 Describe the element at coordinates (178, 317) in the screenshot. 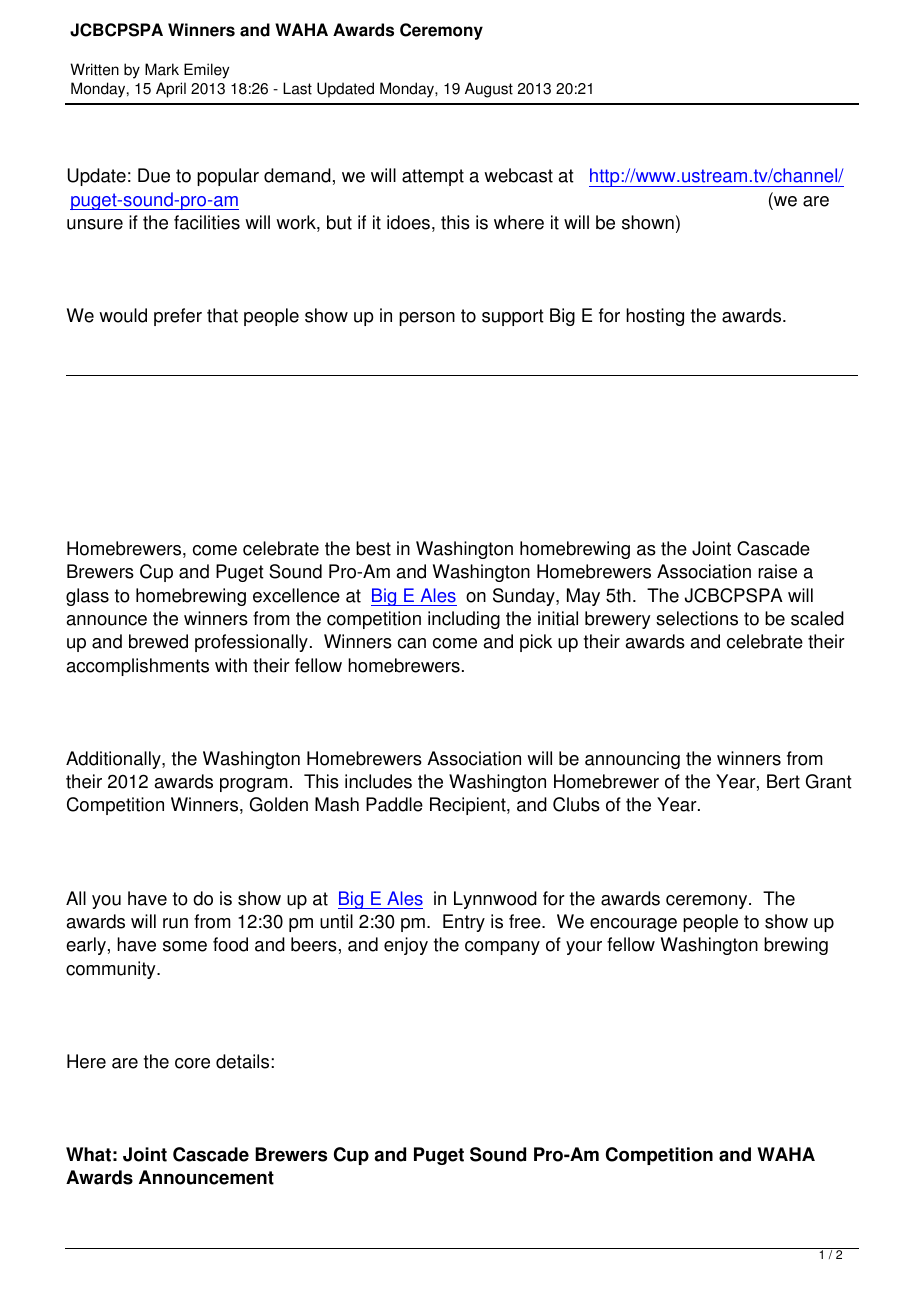

I see `prefer` at that location.
